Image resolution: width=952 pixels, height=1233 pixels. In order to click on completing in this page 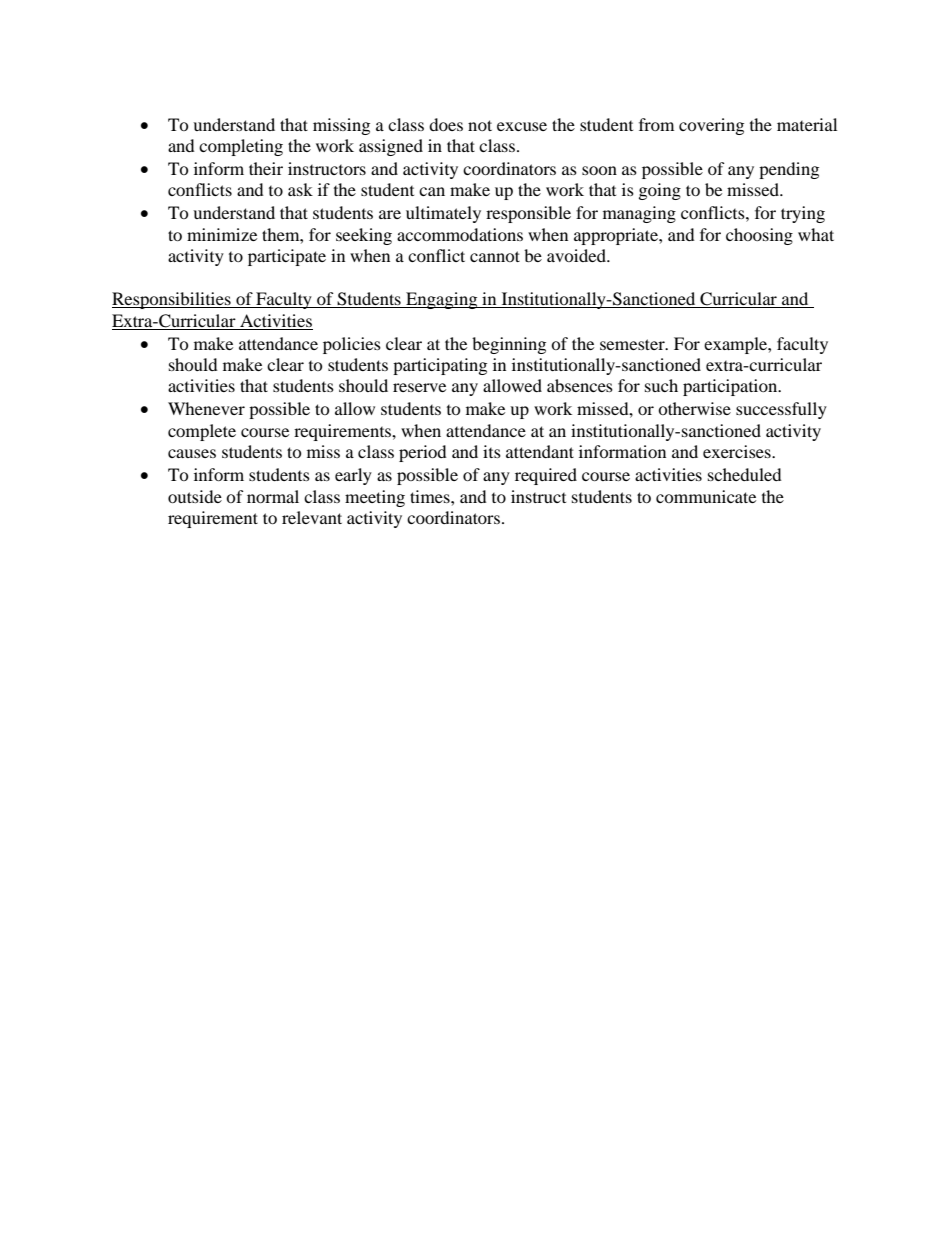, I will do `click(241, 147)`.
